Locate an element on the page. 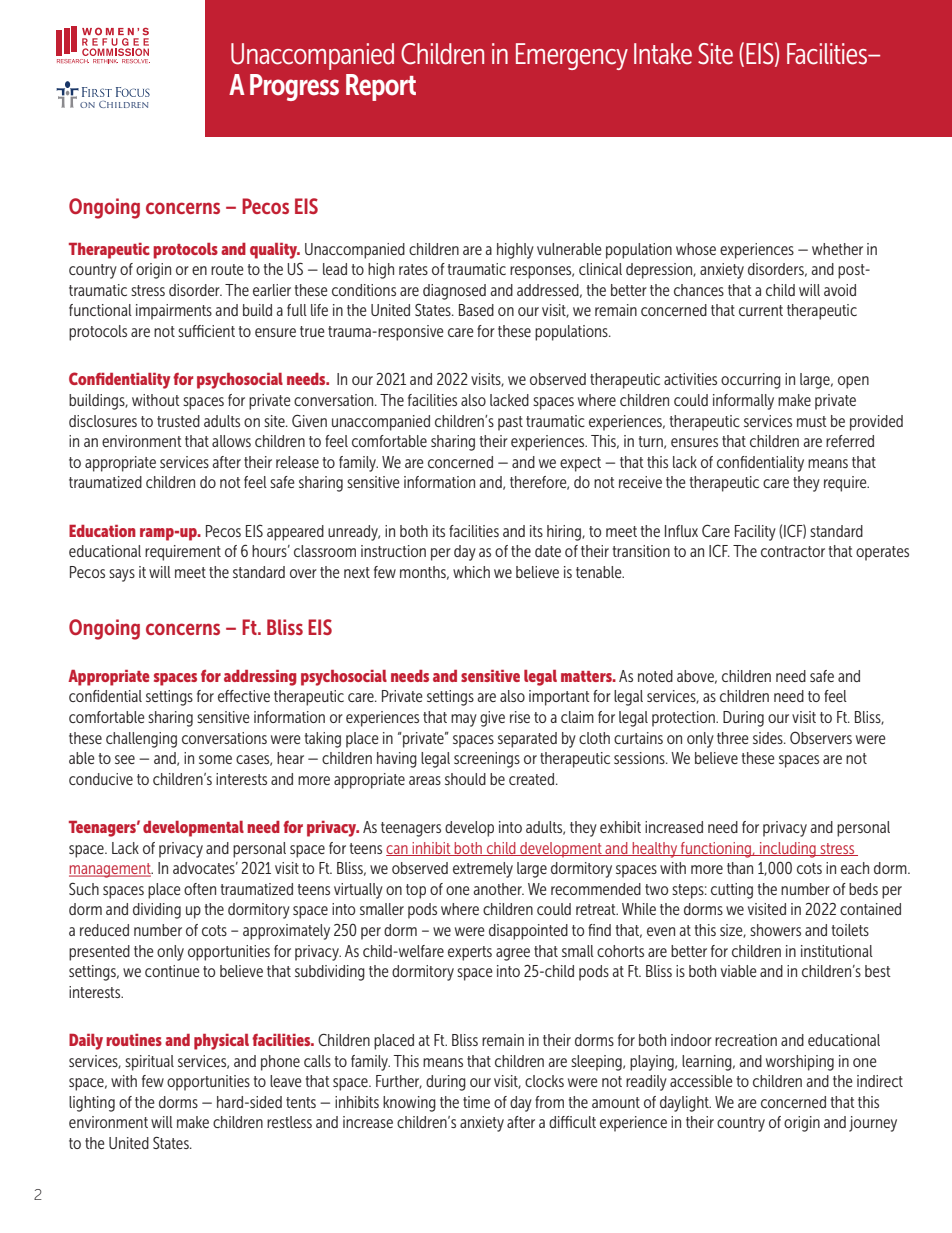 The width and height of the page is (952, 1233). Progress is located at coordinates (294, 87).
